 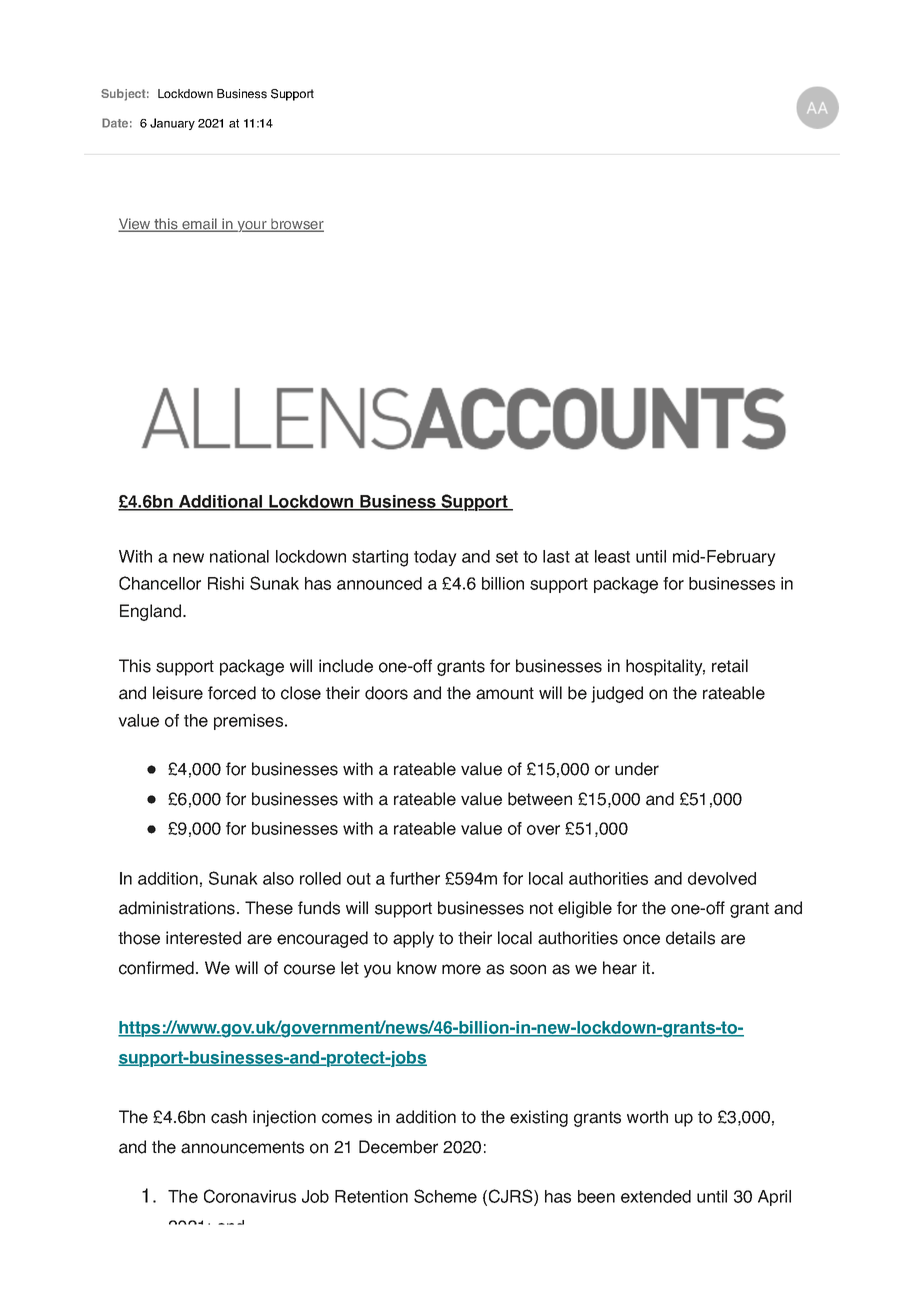 What do you see at coordinates (445, 1196) in the page?
I see `Scheme` at bounding box center [445, 1196].
